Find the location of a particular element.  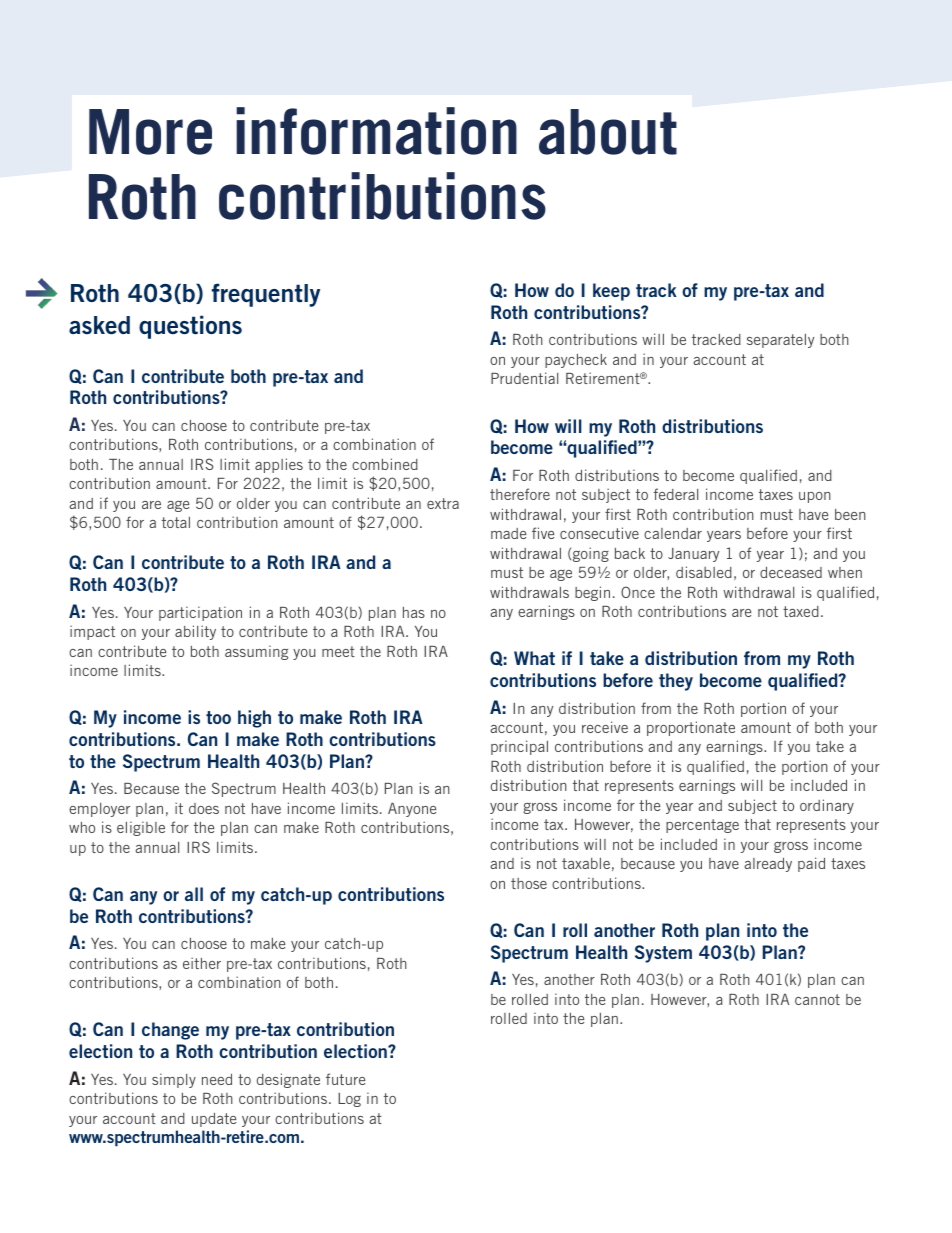

questions is located at coordinates (190, 327).
